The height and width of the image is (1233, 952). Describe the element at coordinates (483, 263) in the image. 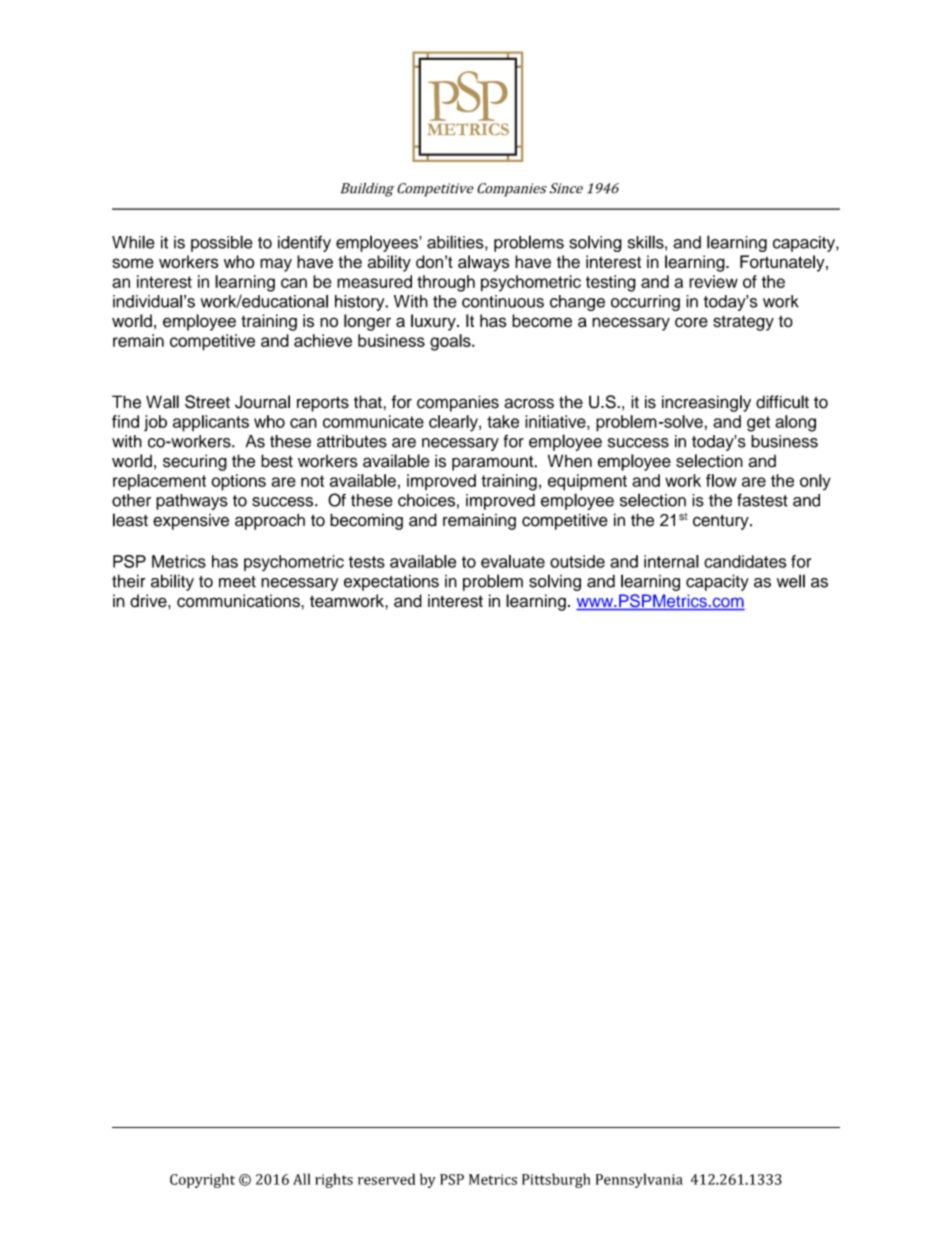

I see `always` at that location.
